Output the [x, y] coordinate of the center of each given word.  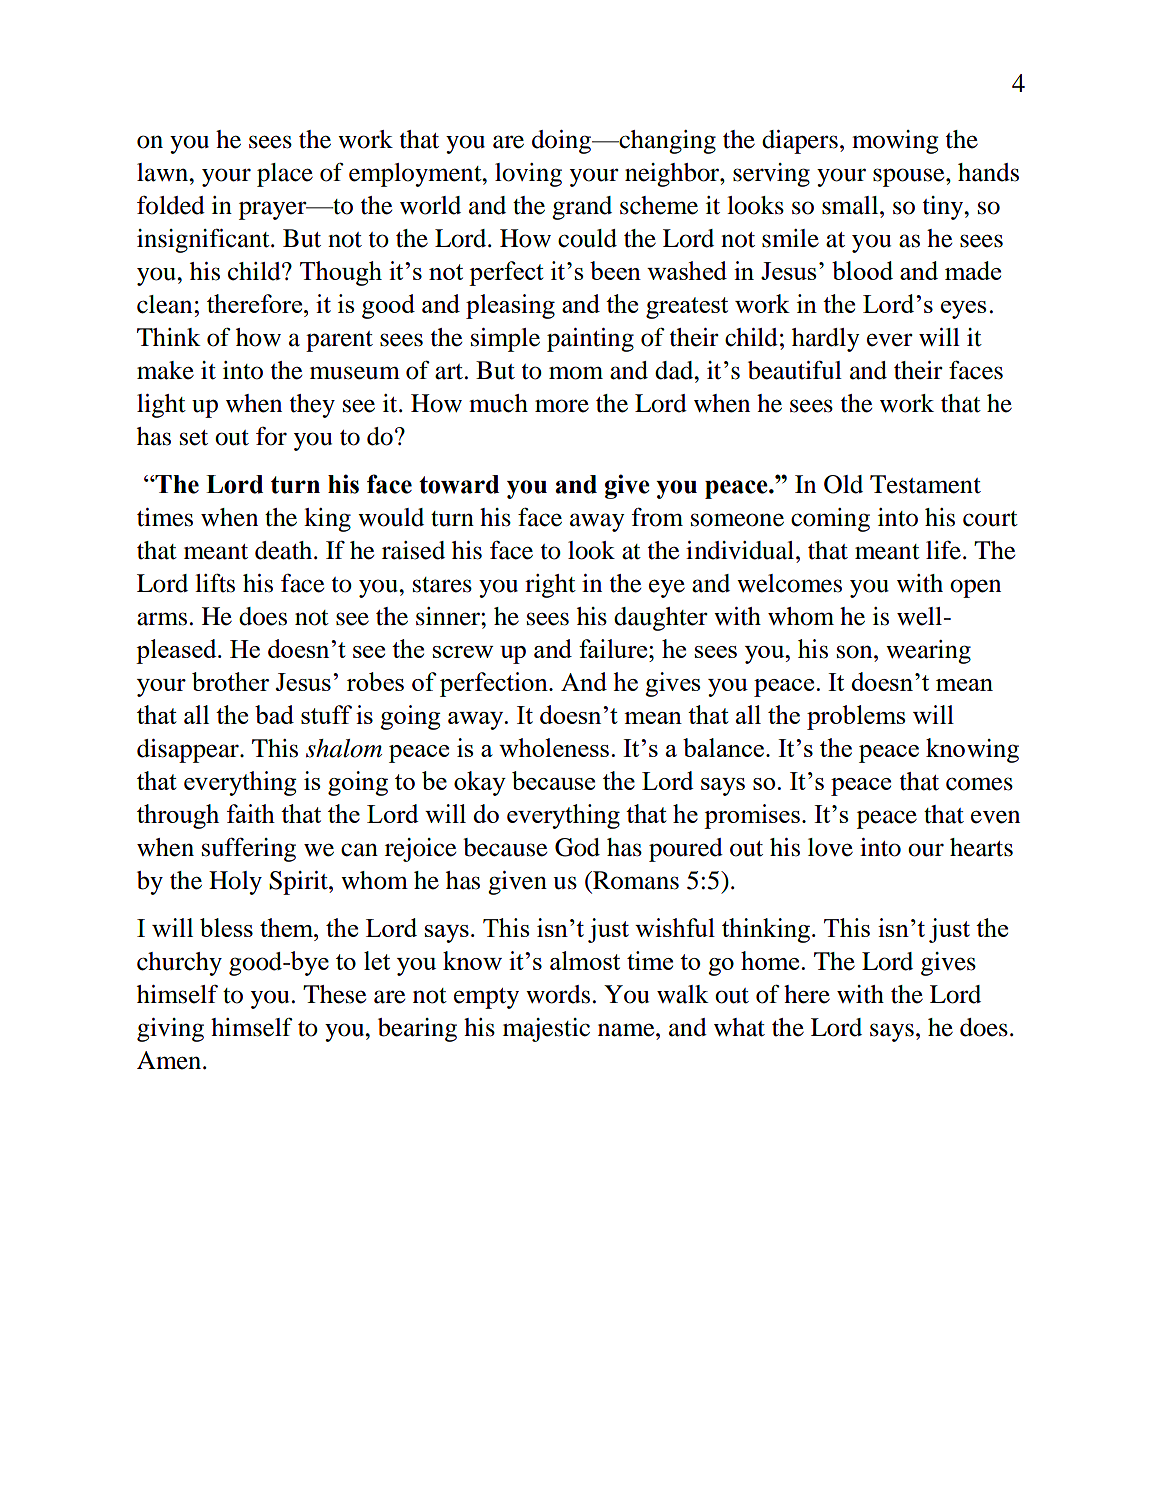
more [562, 406]
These [334, 994]
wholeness [554, 747]
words [558, 994]
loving [528, 175]
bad [274, 714]
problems [856, 717]
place [285, 175]
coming [830, 520]
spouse [910, 177]
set [194, 438]
